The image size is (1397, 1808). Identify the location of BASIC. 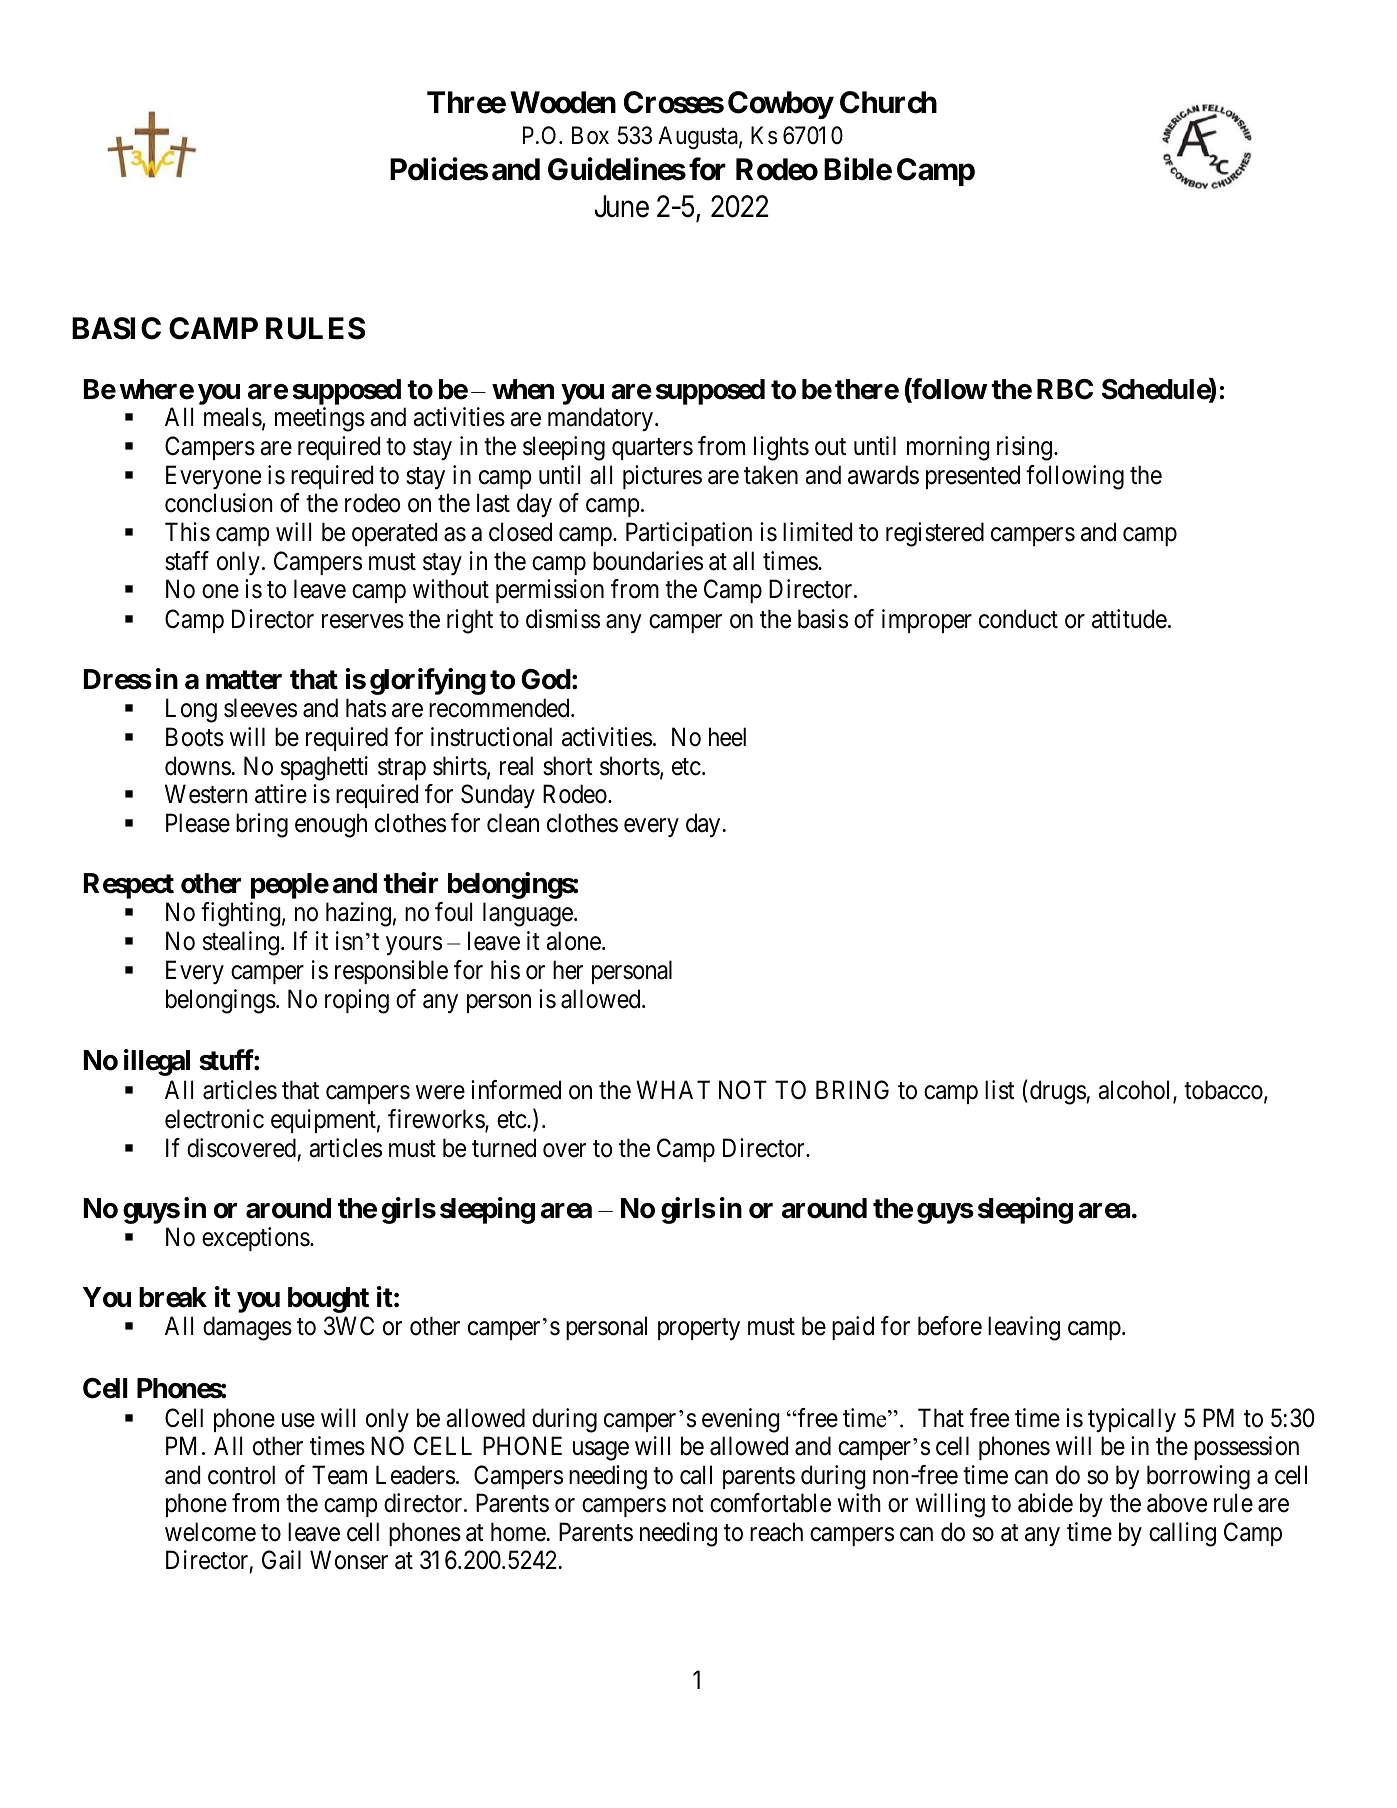
(116, 328).
